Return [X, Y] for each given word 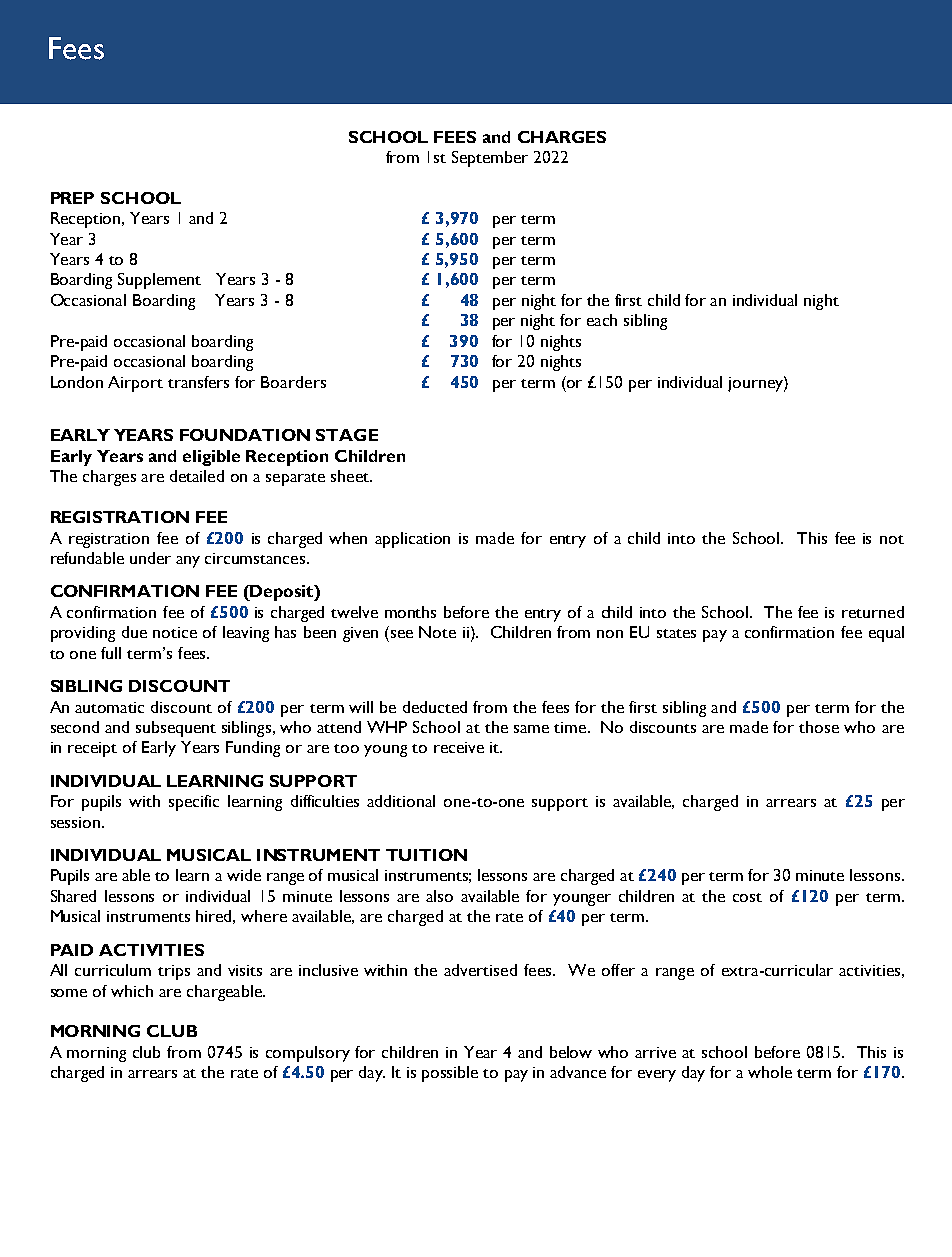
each [602, 320]
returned [873, 612]
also [439, 896]
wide [244, 875]
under [150, 558]
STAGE [347, 435]
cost [747, 897]
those [819, 727]
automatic [109, 707]
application [412, 540]
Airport [135, 384]
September [490, 159]
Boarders [293, 382]
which [132, 991]
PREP [72, 198]
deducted [435, 707]
